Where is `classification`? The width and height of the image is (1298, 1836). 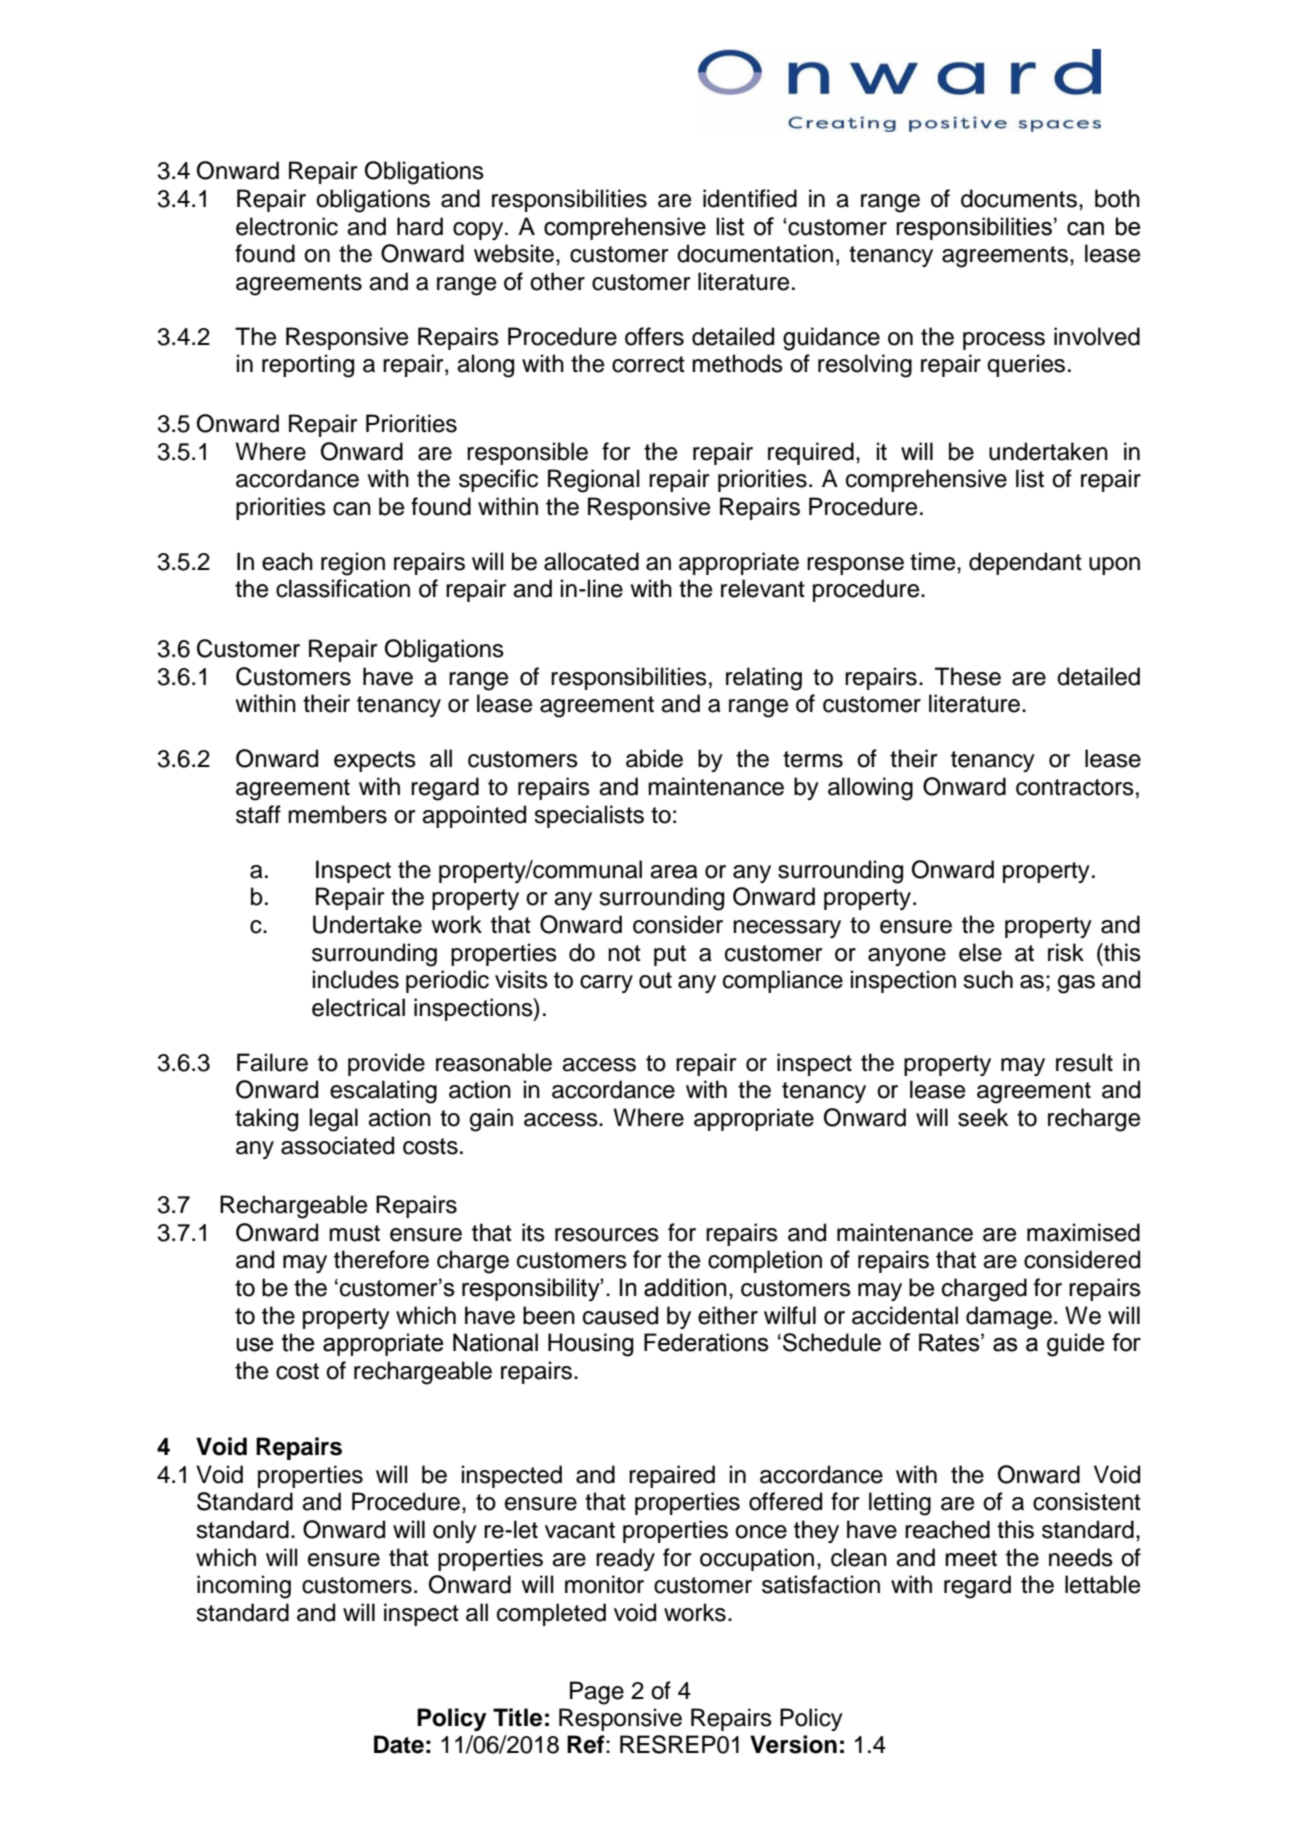 classification is located at coordinates (343, 588).
